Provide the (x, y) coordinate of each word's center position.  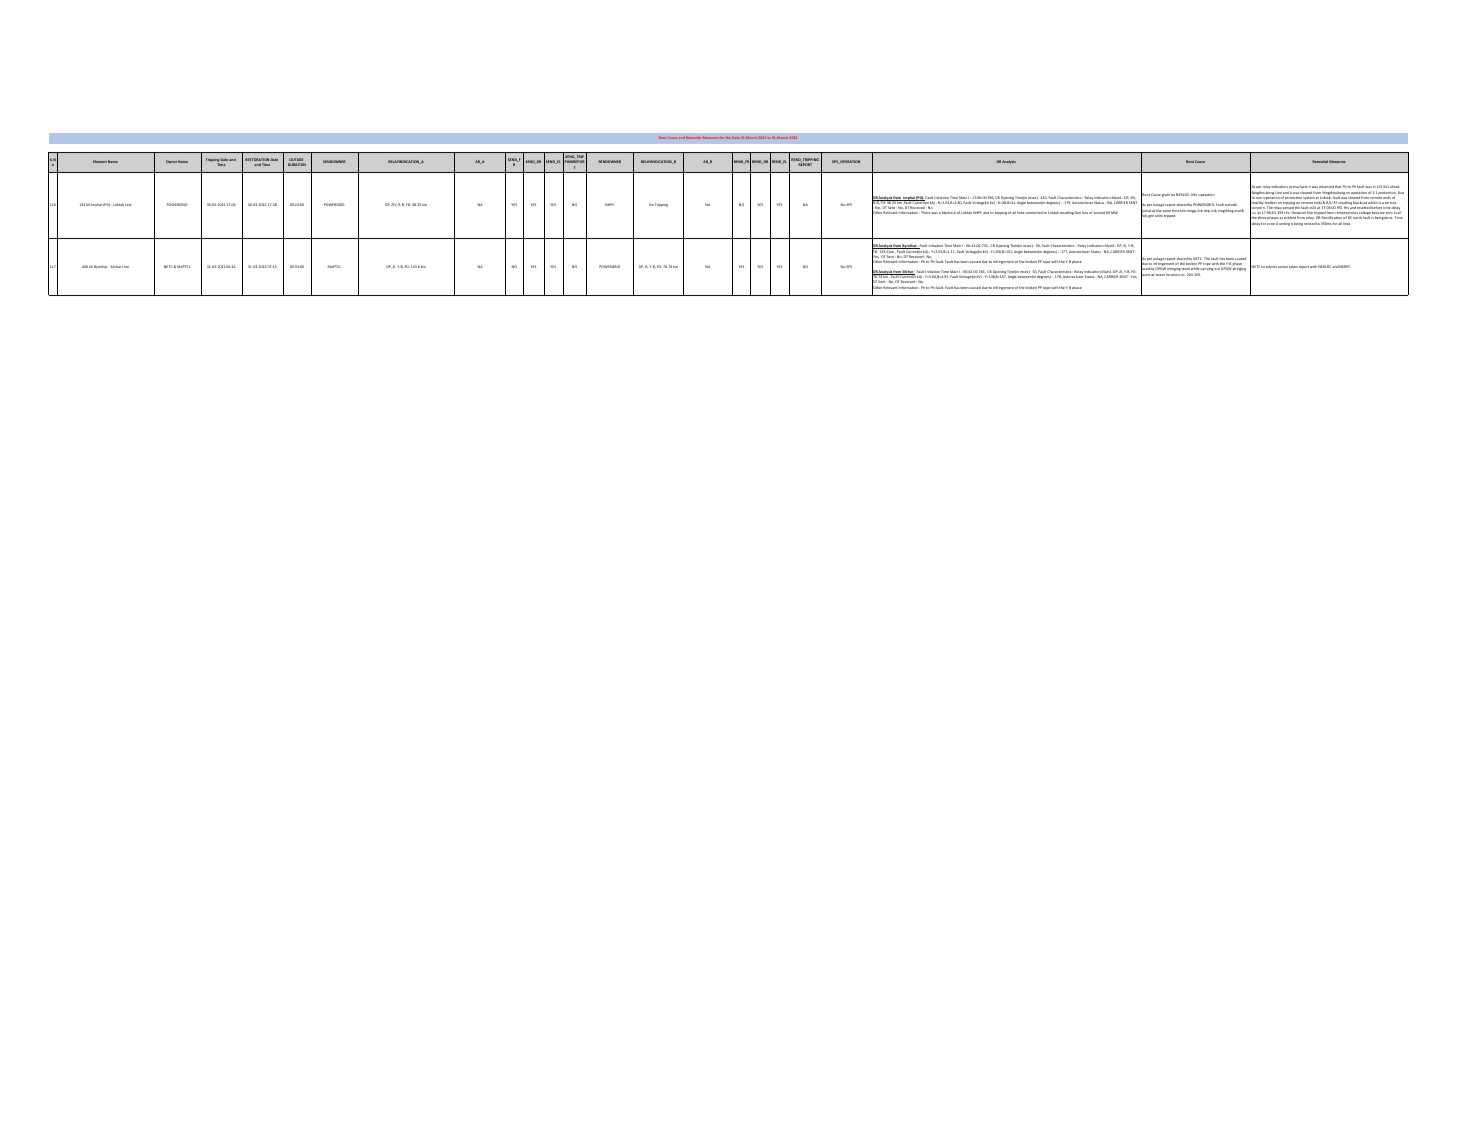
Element (100, 161)
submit (1271, 266)
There (925, 212)
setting (1284, 224)
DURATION (297, 164)
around (1099, 212)
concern (1257, 208)
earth (1357, 217)
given (1166, 195)
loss (1085, 212)
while (1195, 269)
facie (1304, 186)
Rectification (1332, 218)
